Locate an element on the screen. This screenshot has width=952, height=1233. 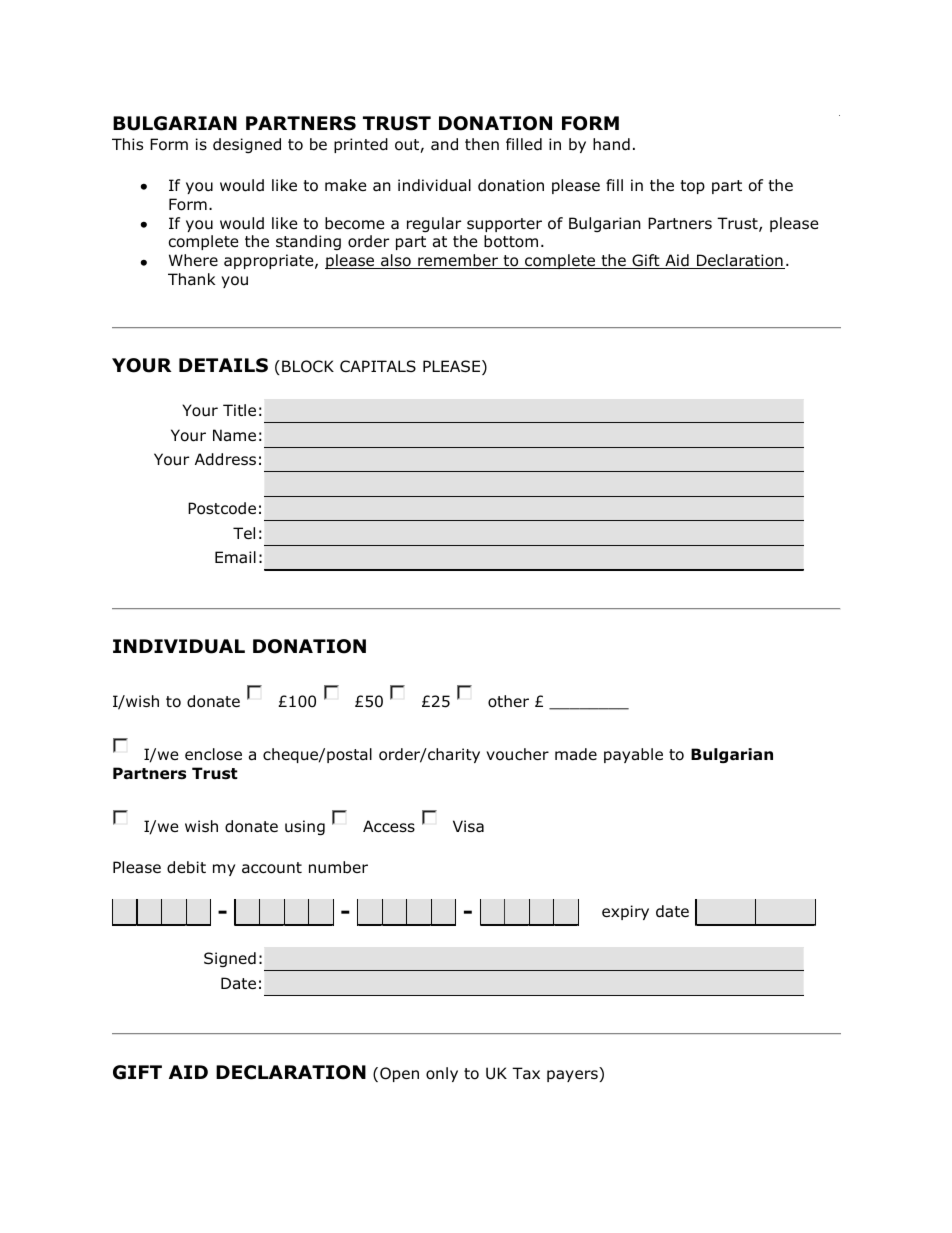
only is located at coordinates (442, 1074).
